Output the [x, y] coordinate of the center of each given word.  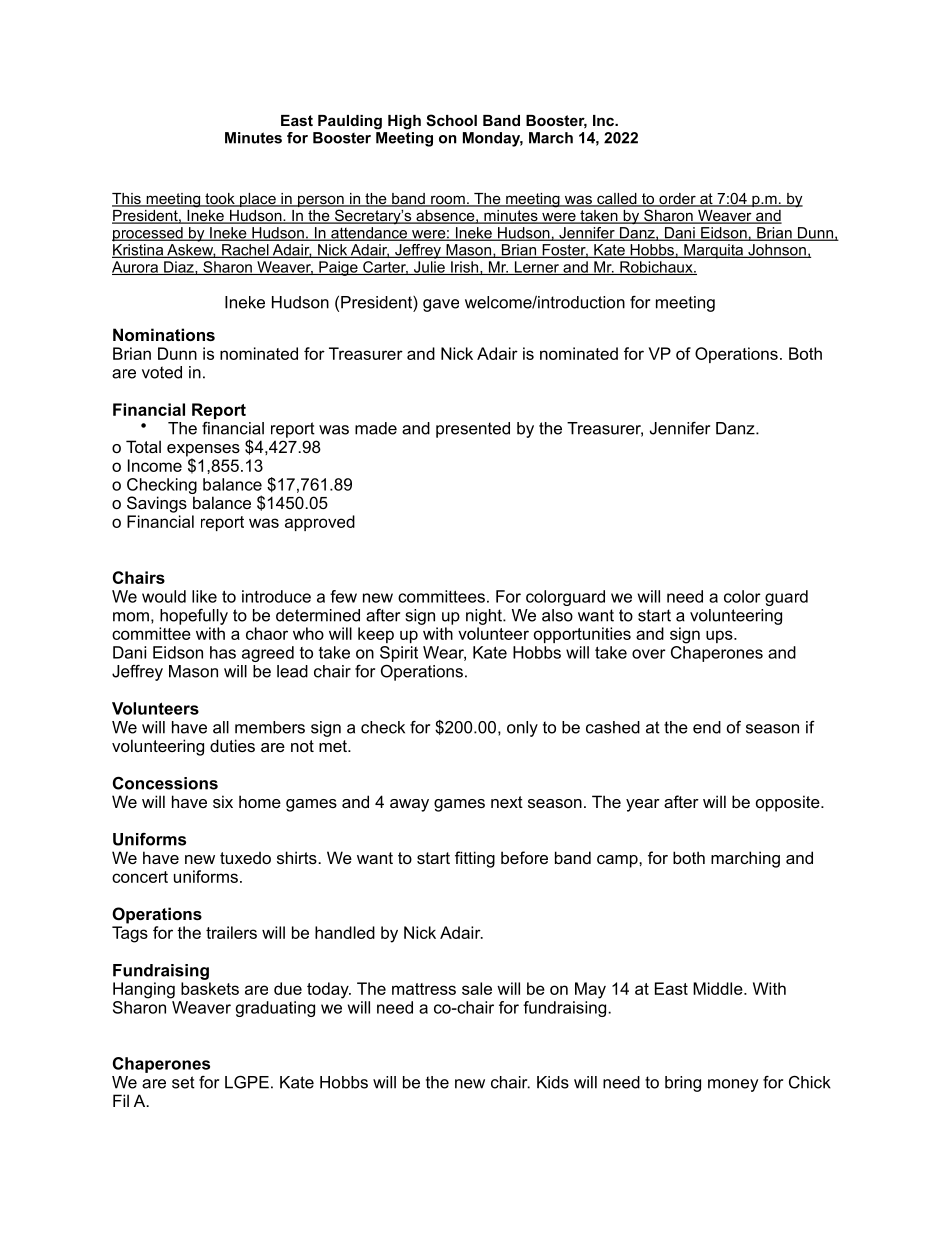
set [183, 1082]
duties [232, 745]
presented [473, 430]
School [451, 120]
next [507, 802]
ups [720, 636]
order [677, 200]
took [220, 200]
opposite [789, 803]
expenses [203, 451]
